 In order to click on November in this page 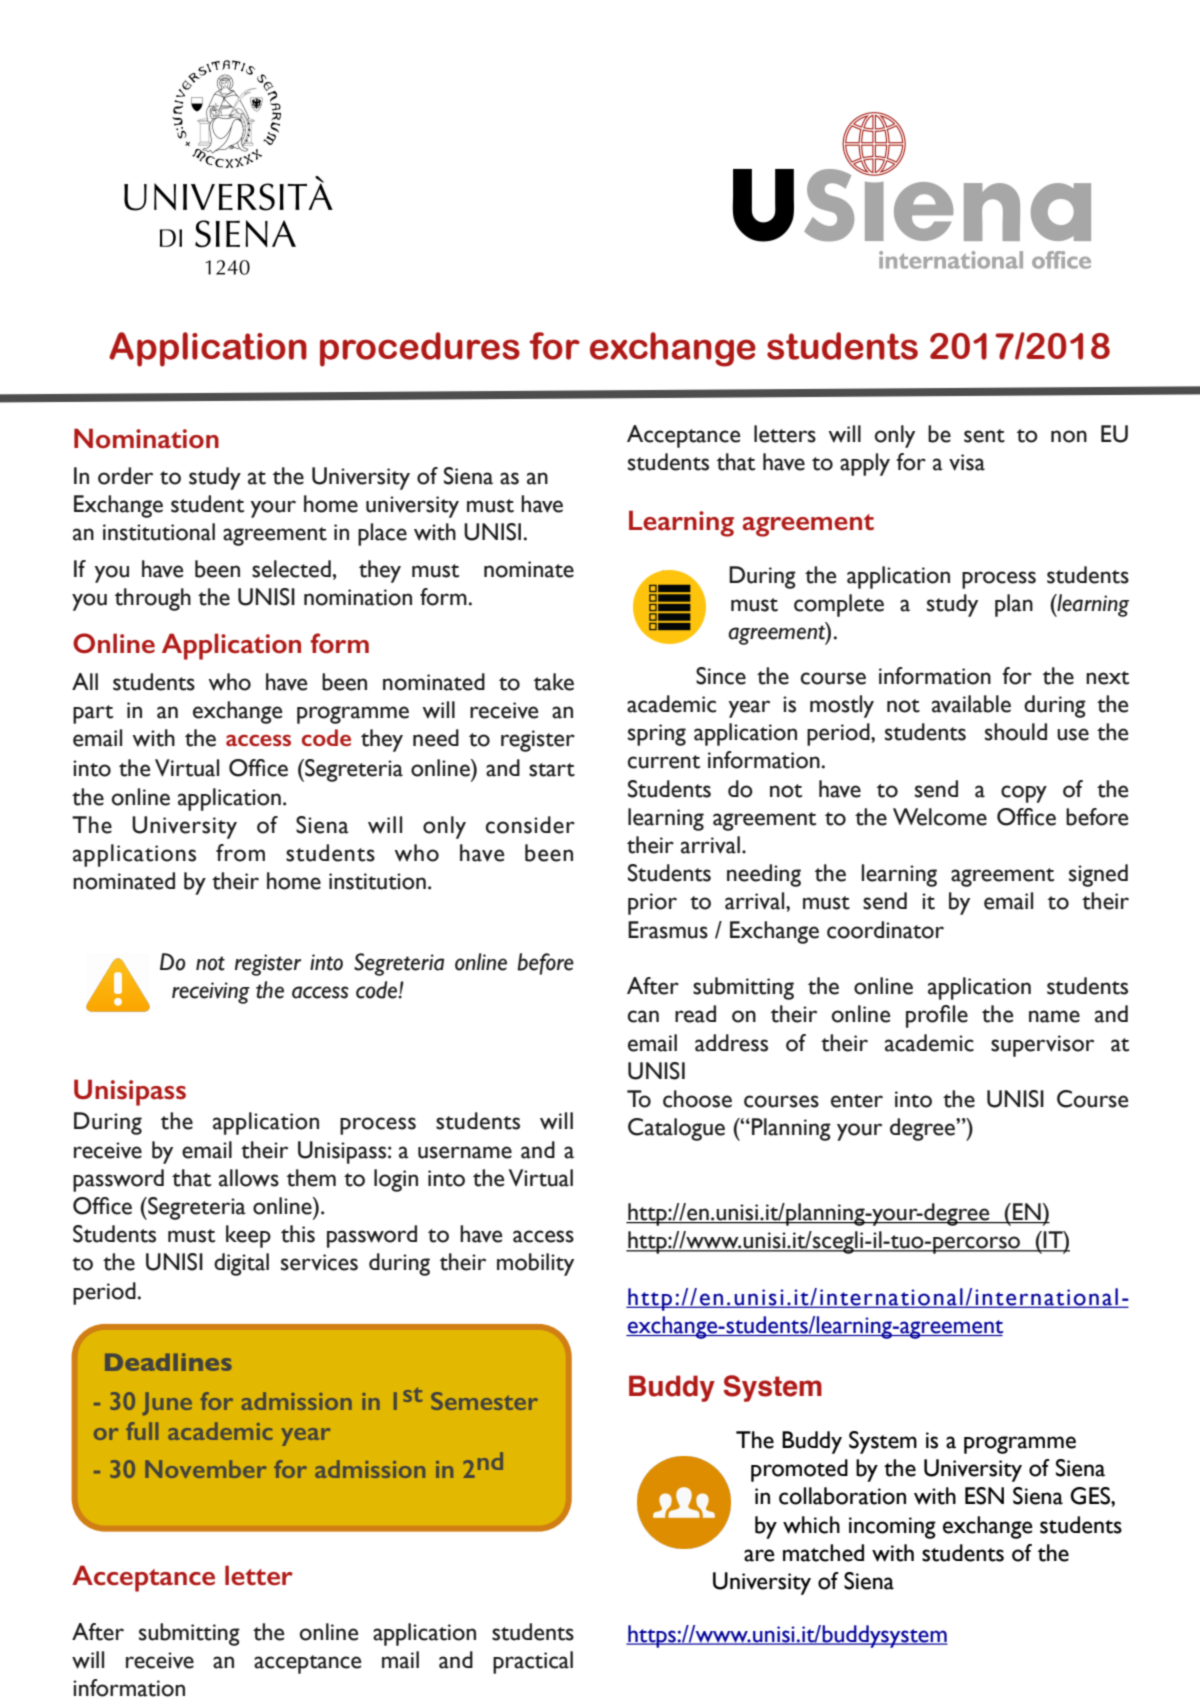, I will do `click(205, 1469)`.
